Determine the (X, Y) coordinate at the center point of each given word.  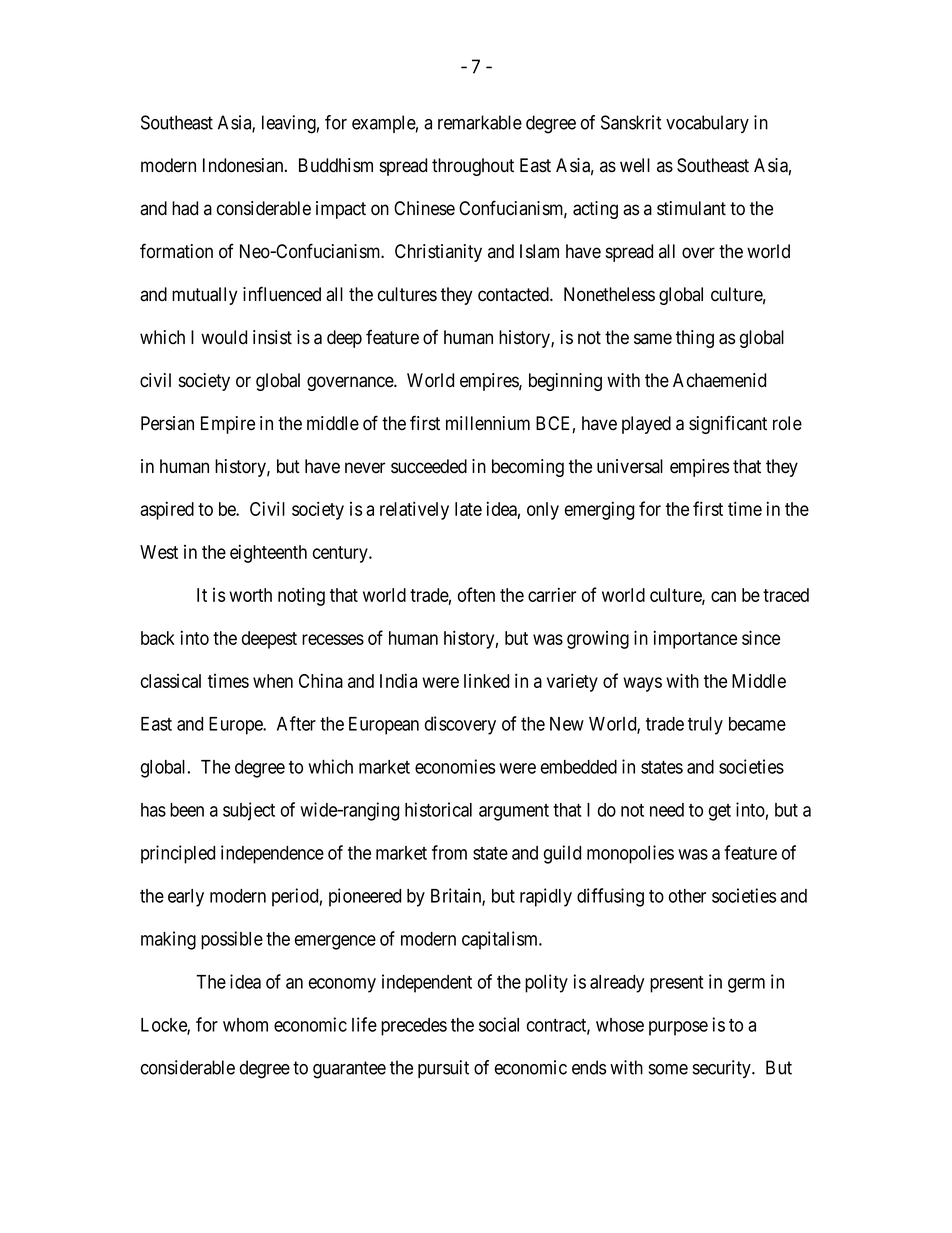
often (476, 594)
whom (245, 1025)
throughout (473, 167)
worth (250, 595)
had (185, 208)
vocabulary (707, 124)
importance (695, 639)
